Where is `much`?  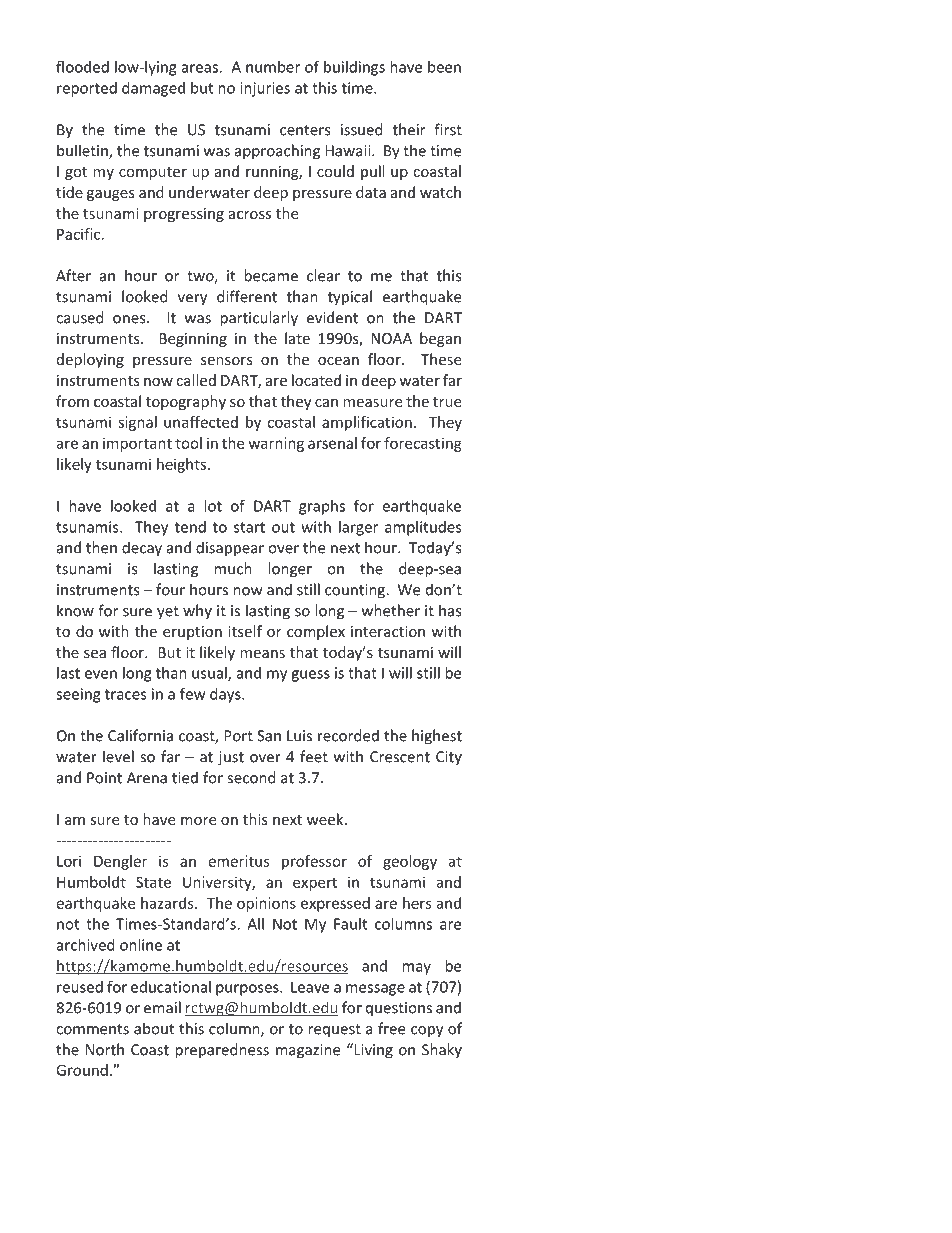
much is located at coordinates (233, 568).
